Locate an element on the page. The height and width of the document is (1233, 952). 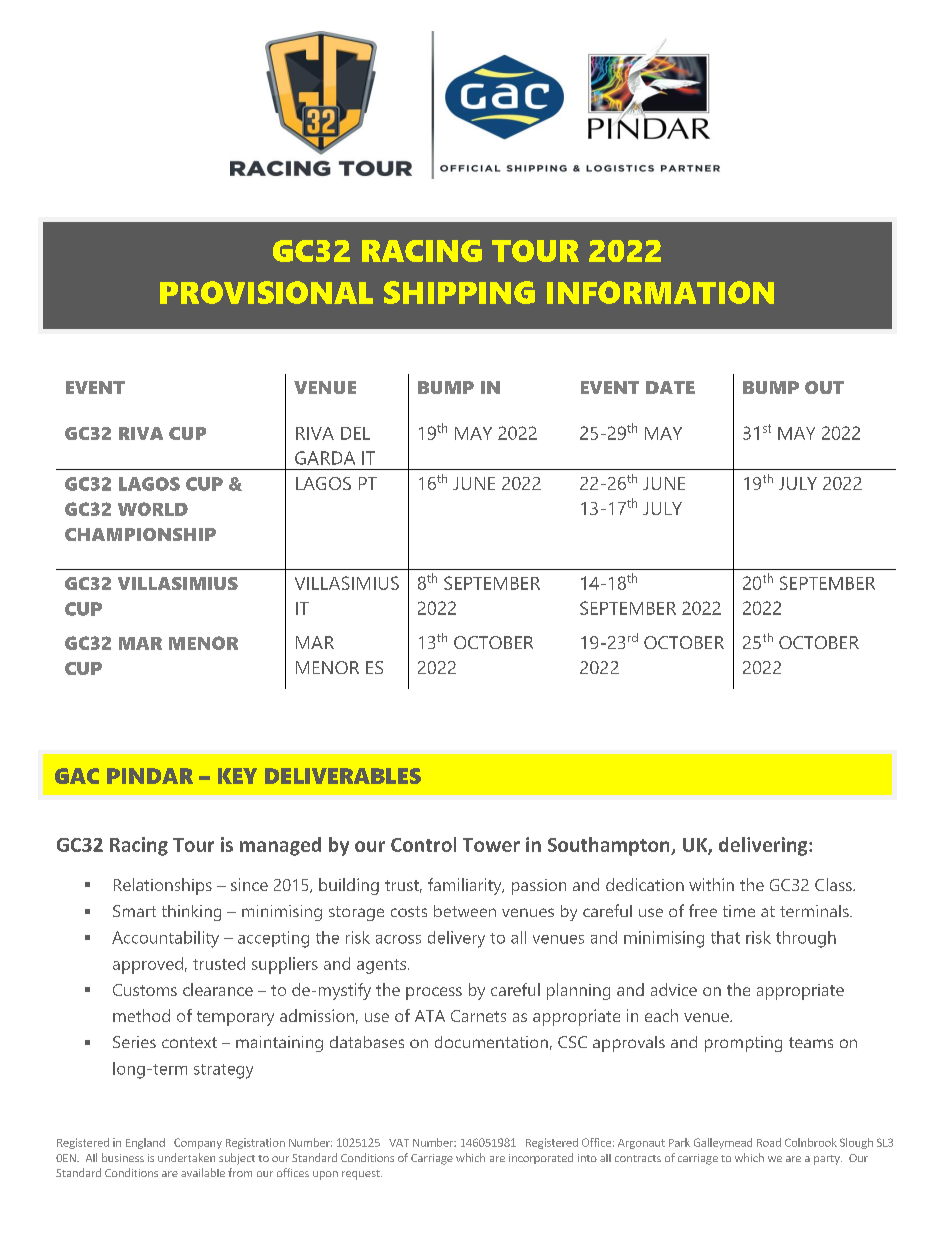
SHIPPING is located at coordinates (459, 292).
